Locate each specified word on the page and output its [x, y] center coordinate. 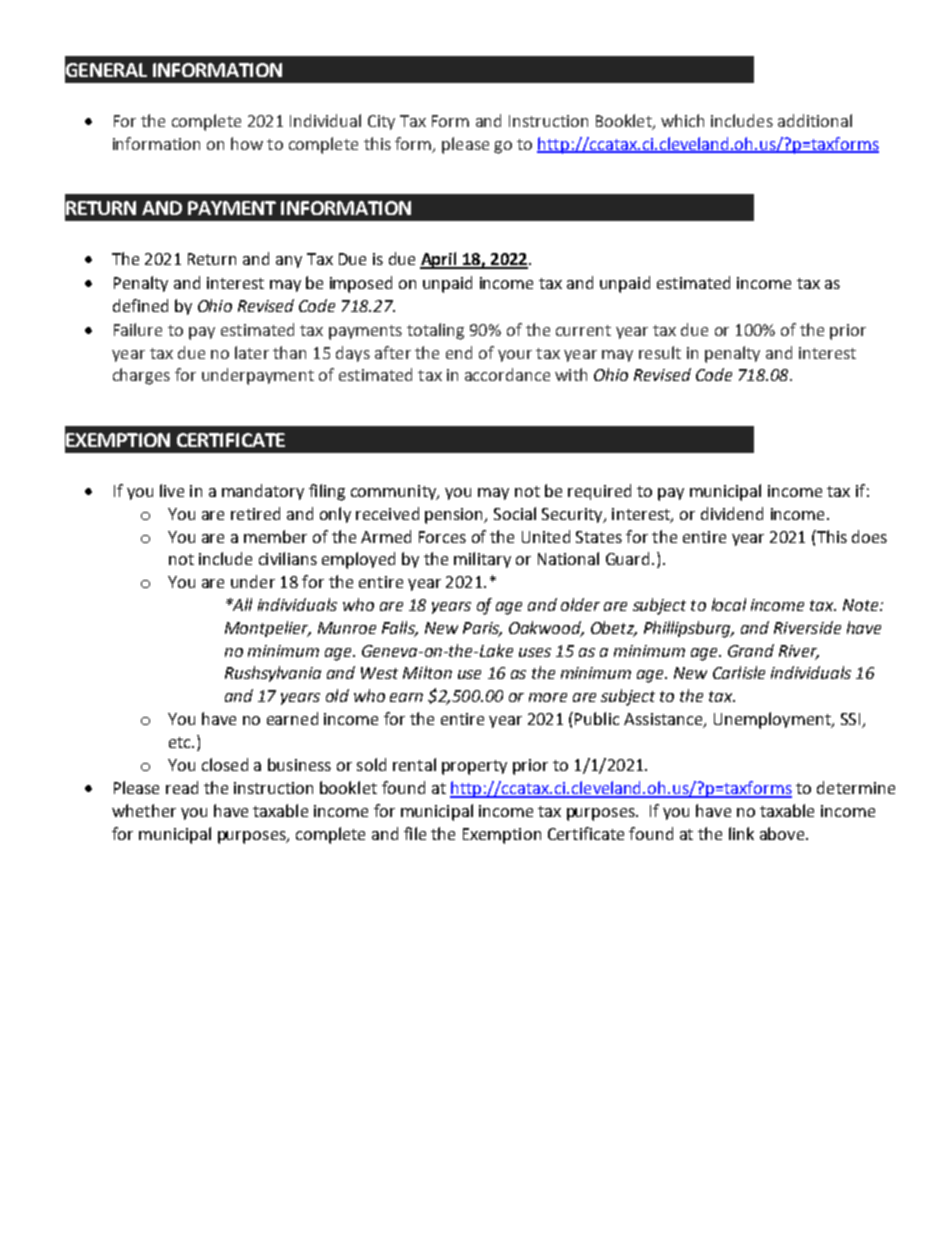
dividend [732, 513]
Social [515, 513]
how [247, 143]
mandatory [263, 492]
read [182, 787]
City [381, 122]
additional [815, 120]
